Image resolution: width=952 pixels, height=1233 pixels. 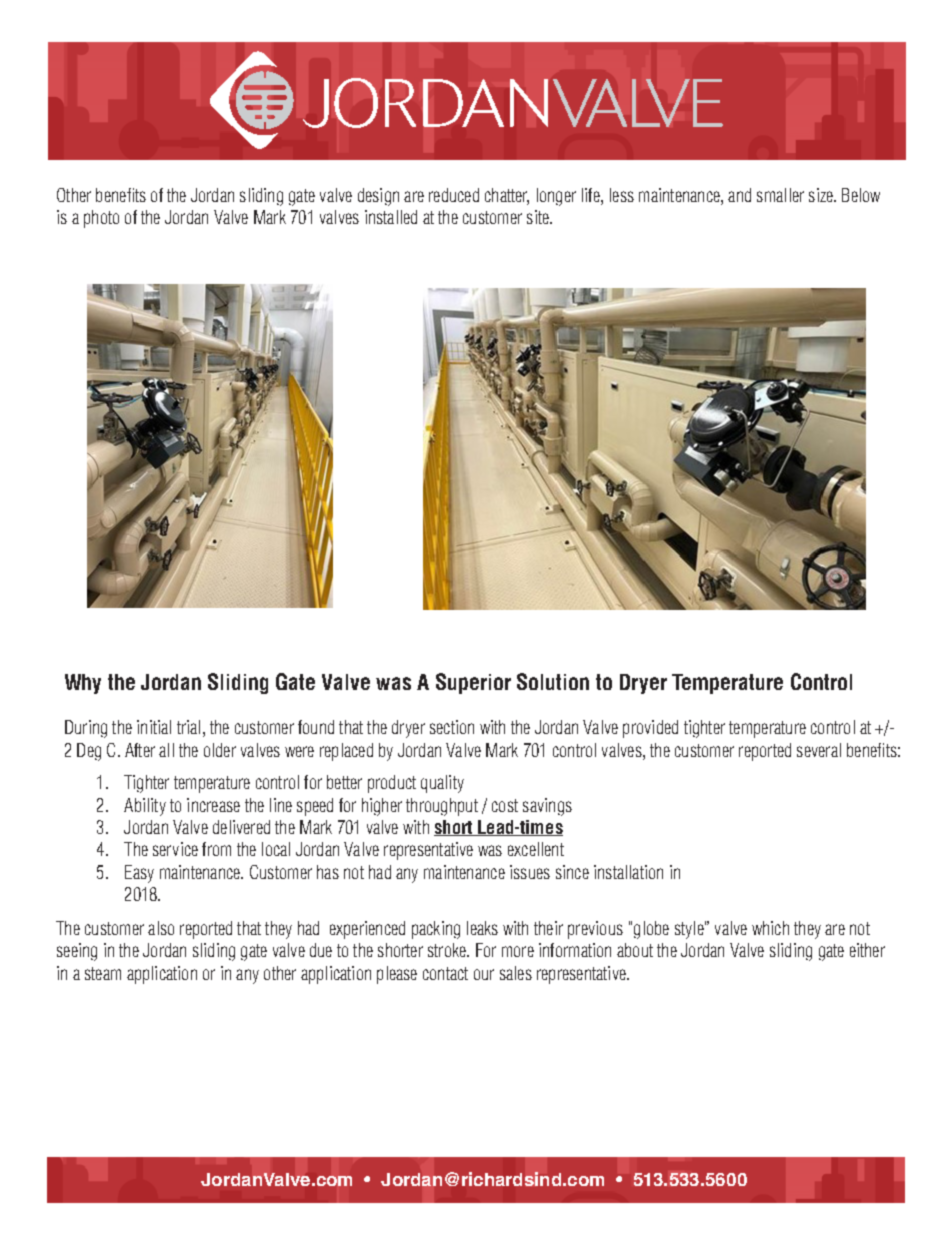 I want to click on photo, so click(x=101, y=219).
